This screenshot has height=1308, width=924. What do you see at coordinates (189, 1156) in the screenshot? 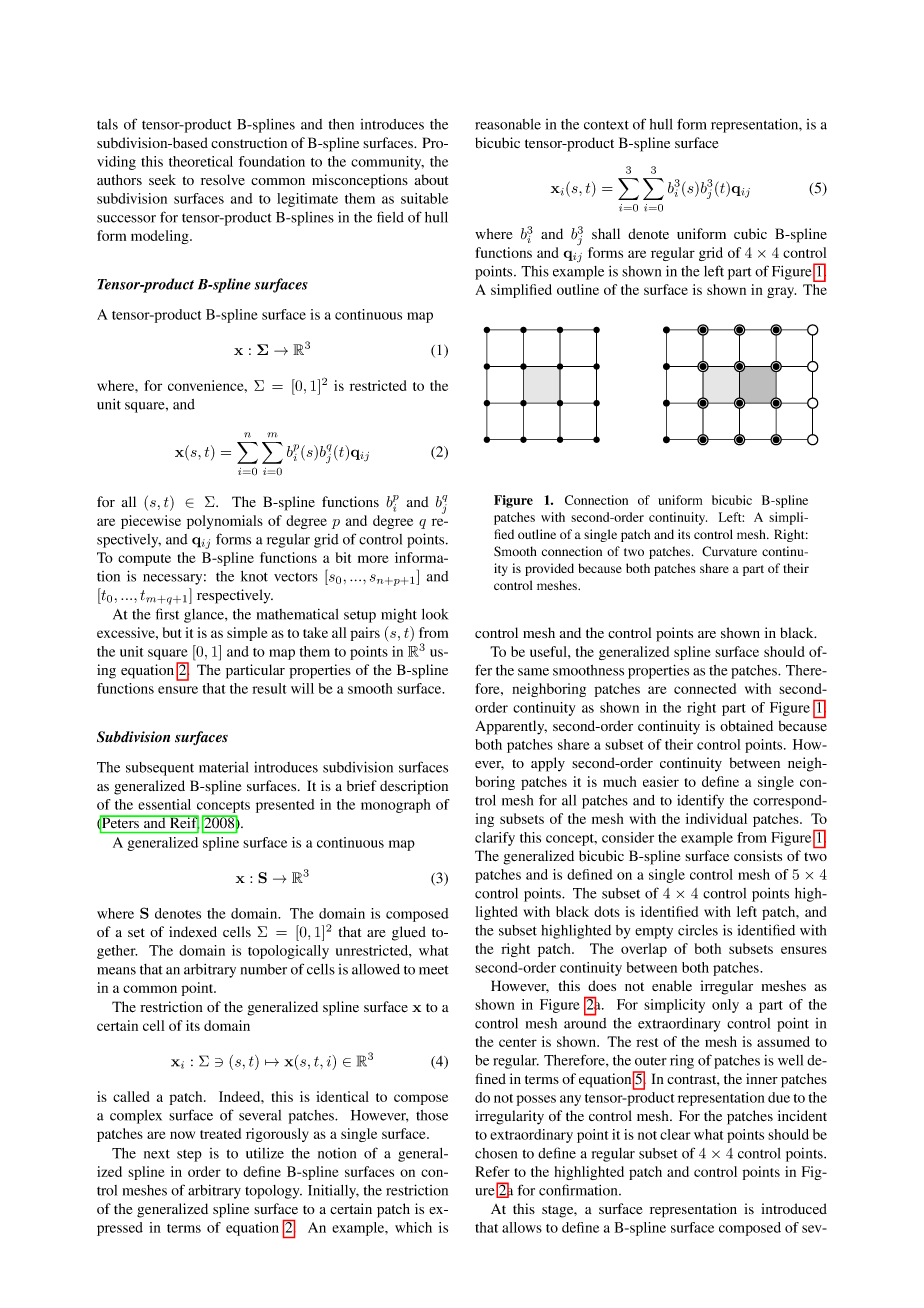
I see `step` at bounding box center [189, 1156].
